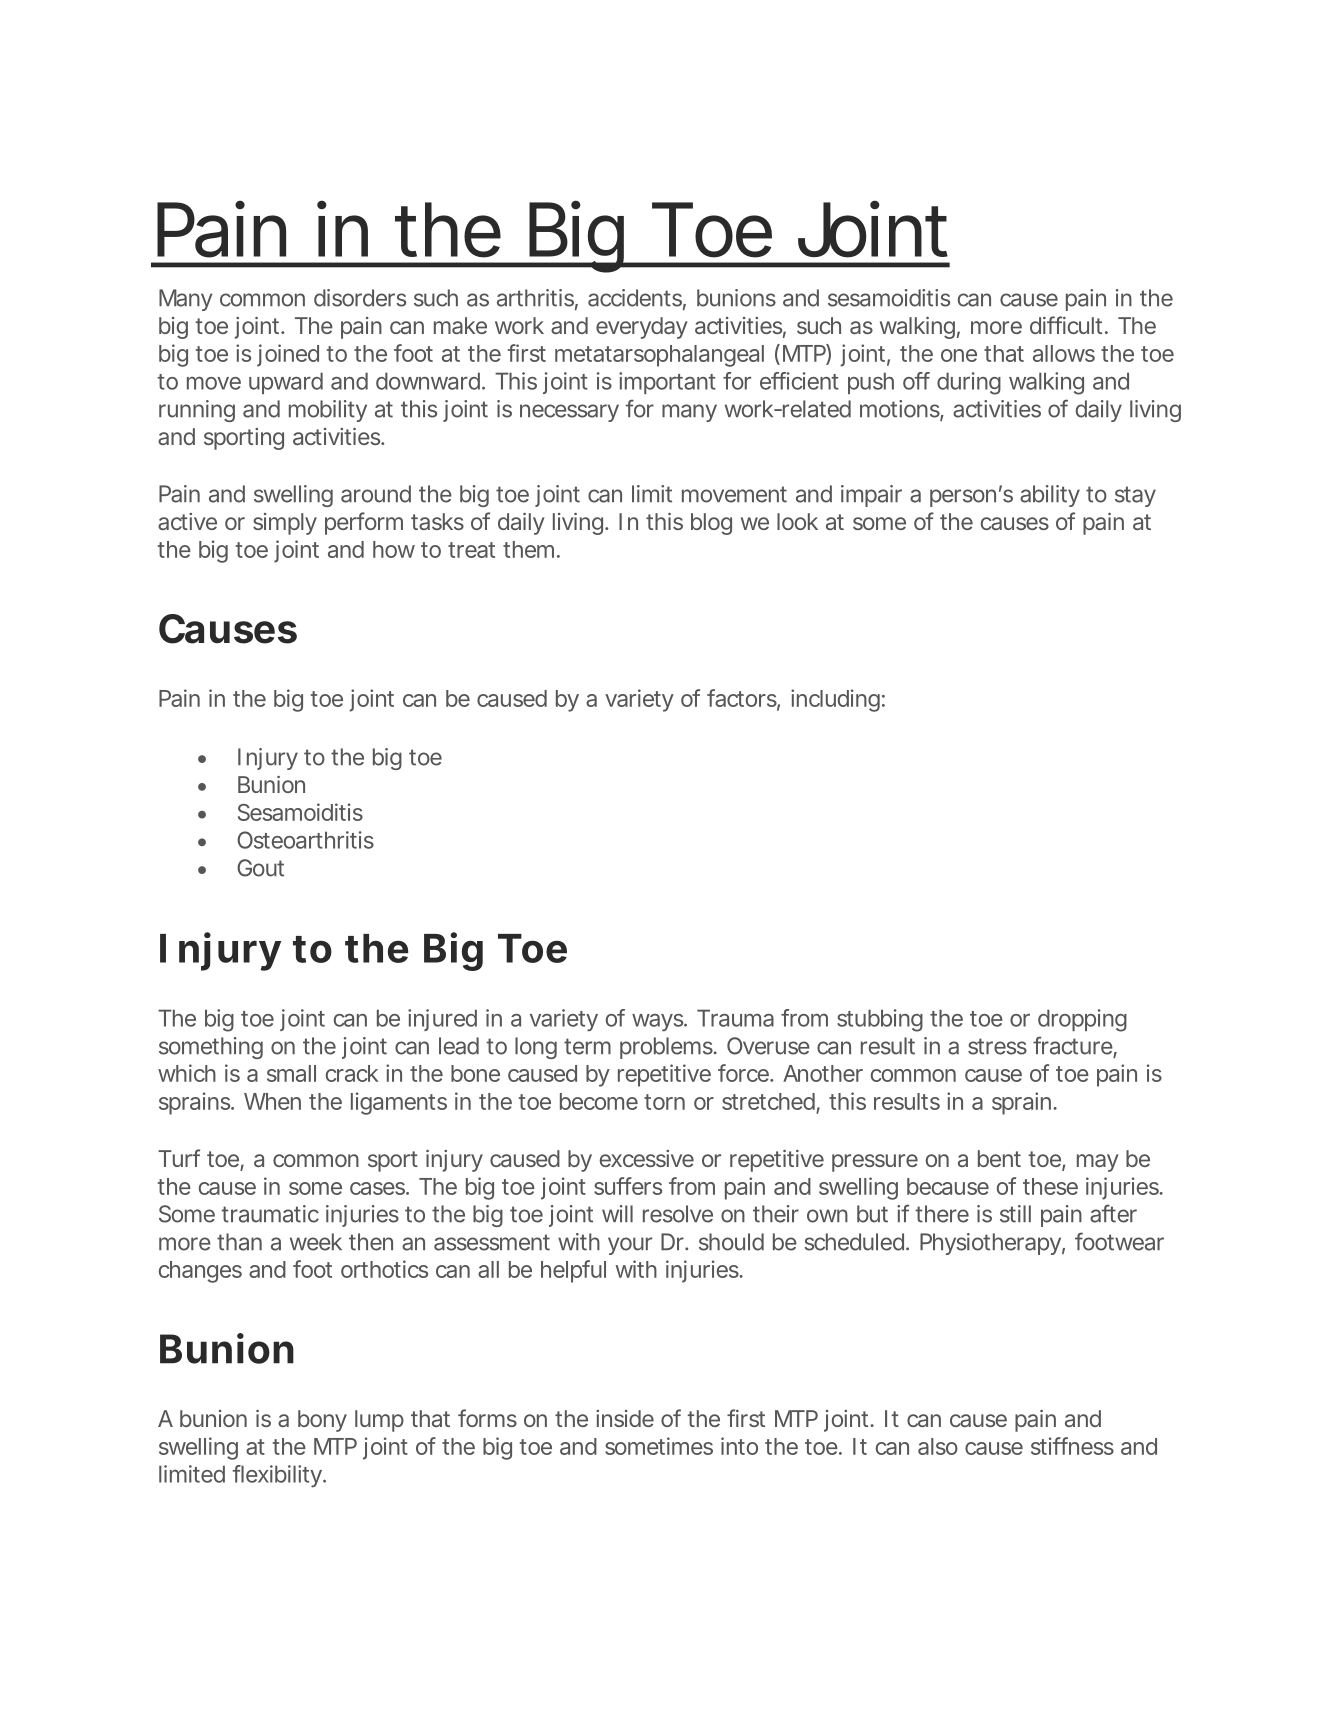 This screenshot has height=1733, width=1339. I want to click on everyday, so click(642, 328).
